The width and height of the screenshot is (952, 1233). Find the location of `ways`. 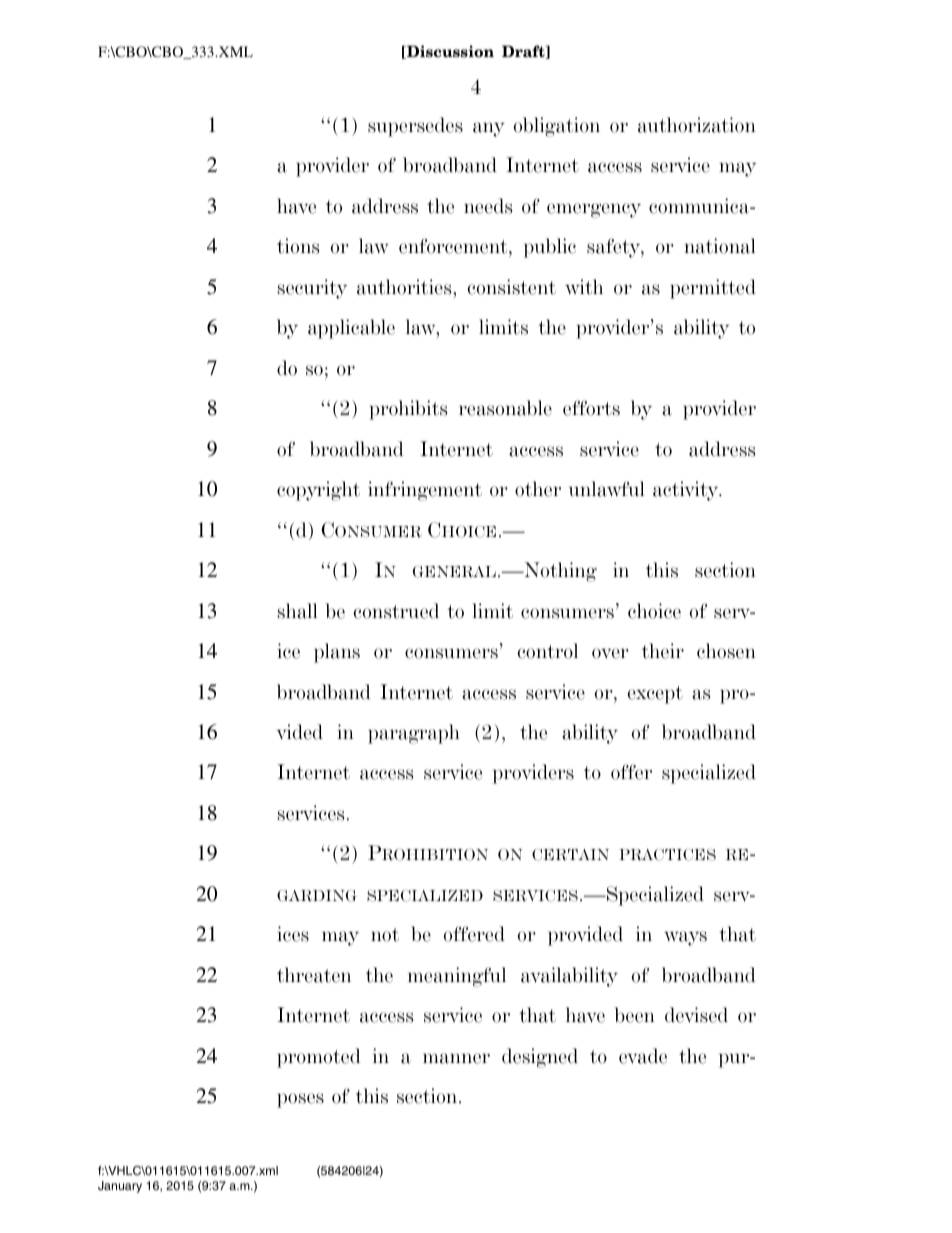

ways is located at coordinates (685, 938).
